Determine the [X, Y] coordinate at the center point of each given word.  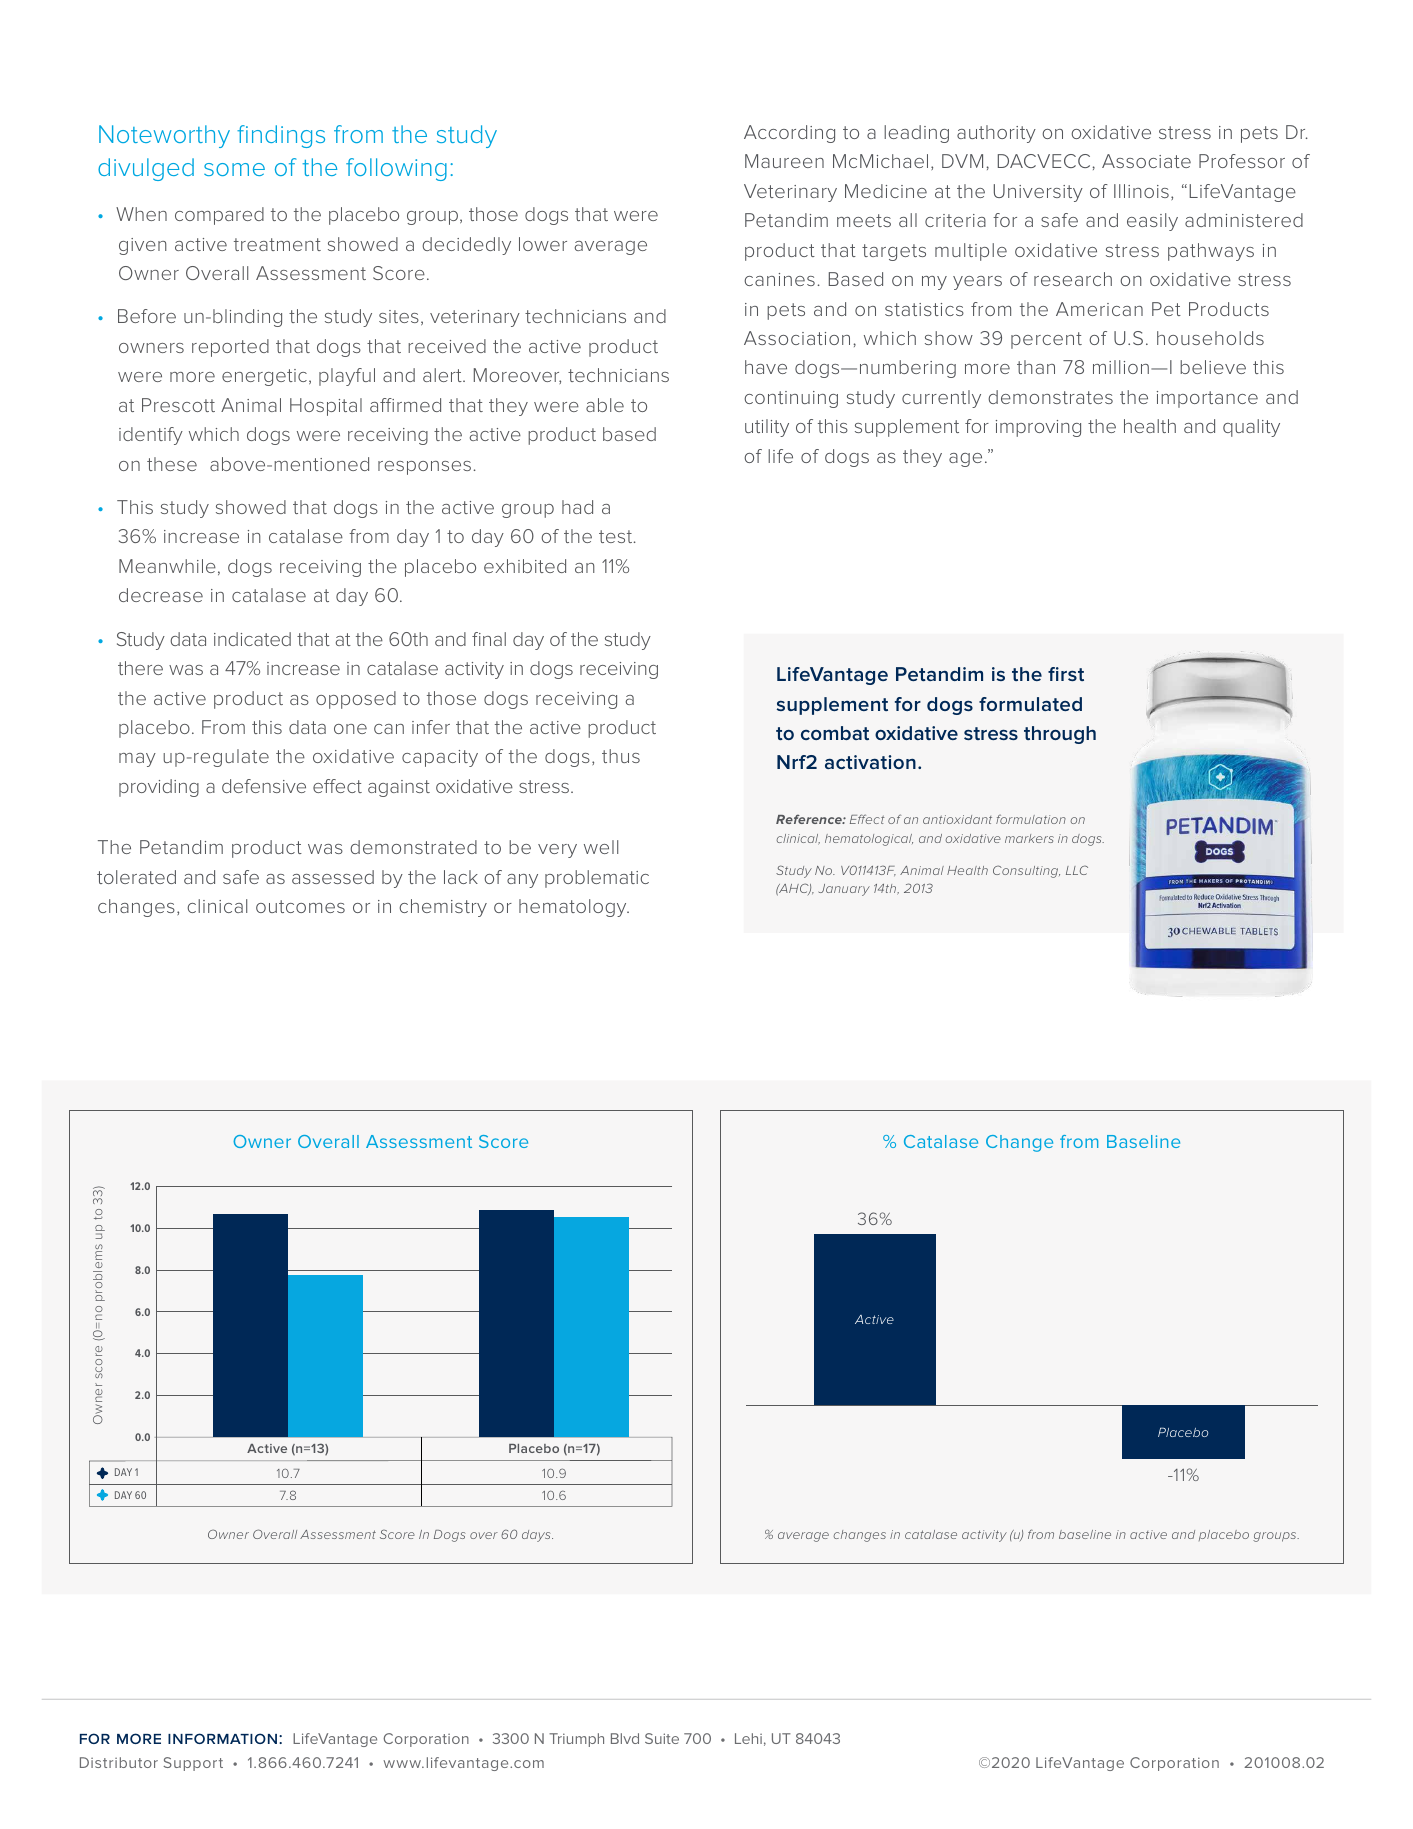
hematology [574, 908]
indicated [252, 639]
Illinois [1141, 191]
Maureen [784, 161]
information [222, 1738]
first [1066, 674]
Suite [662, 1738]
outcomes [300, 906]
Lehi [748, 1738]
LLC [1077, 870]
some [234, 169]
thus [621, 756]
